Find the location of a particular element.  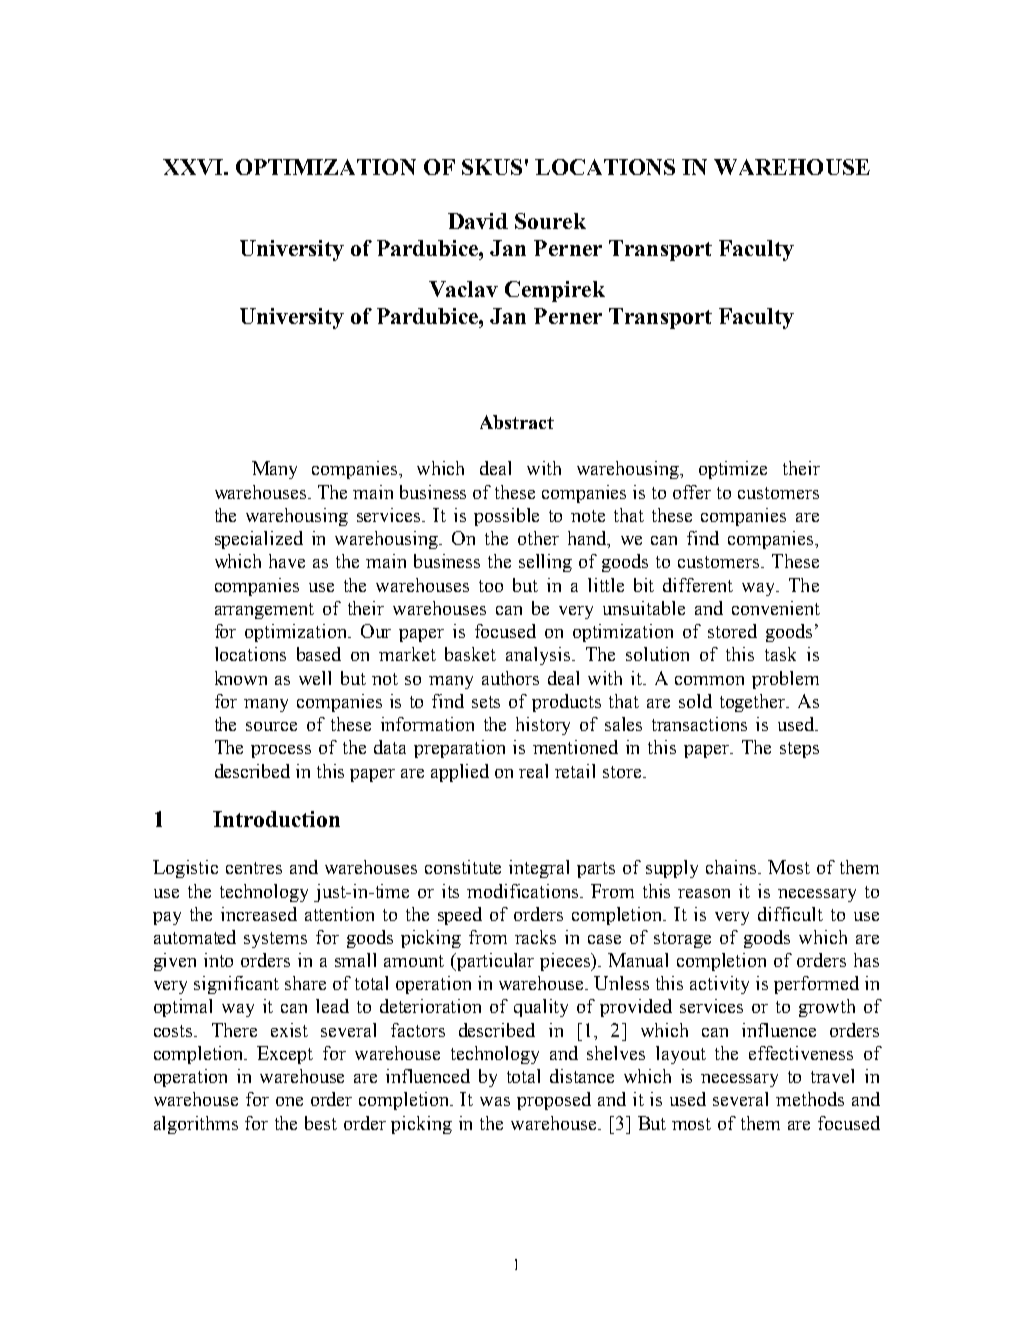

Introduction is located at coordinates (276, 819).
